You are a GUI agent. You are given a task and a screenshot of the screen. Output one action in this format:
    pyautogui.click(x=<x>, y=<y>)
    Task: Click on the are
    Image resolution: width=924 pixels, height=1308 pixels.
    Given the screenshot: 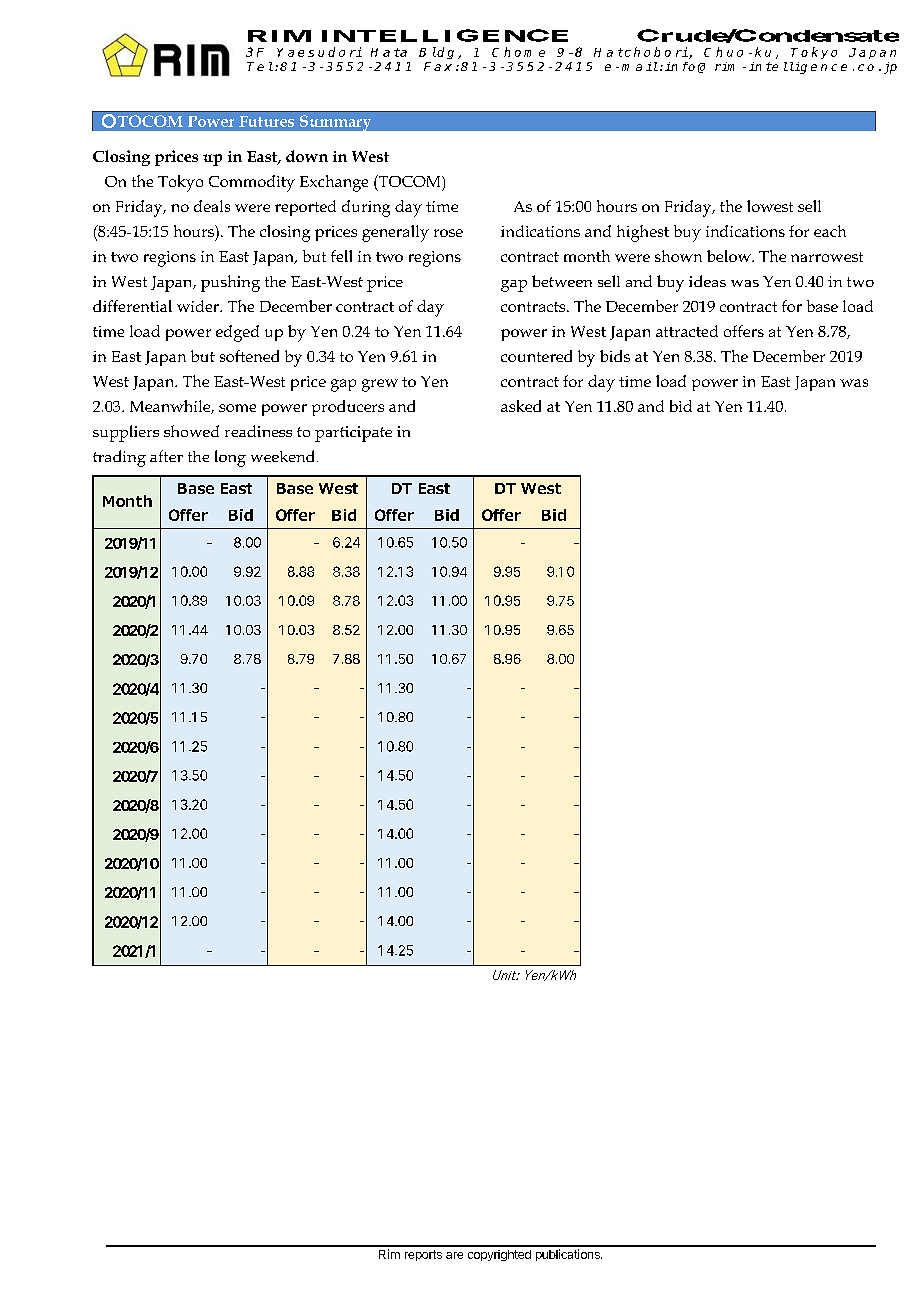 What is the action you would take?
    pyautogui.click(x=454, y=1255)
